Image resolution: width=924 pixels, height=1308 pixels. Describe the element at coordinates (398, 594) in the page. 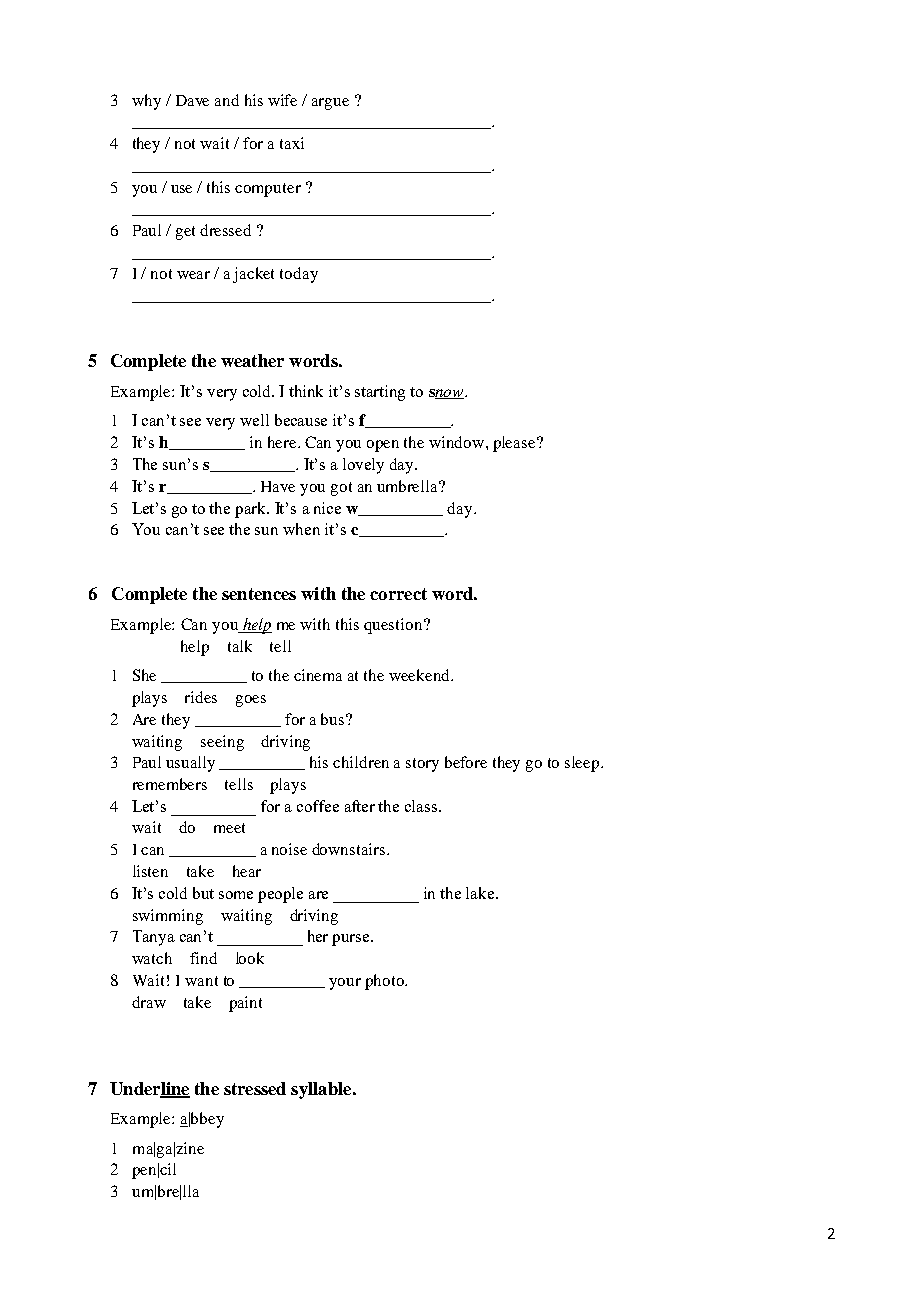

I see `correct` at that location.
